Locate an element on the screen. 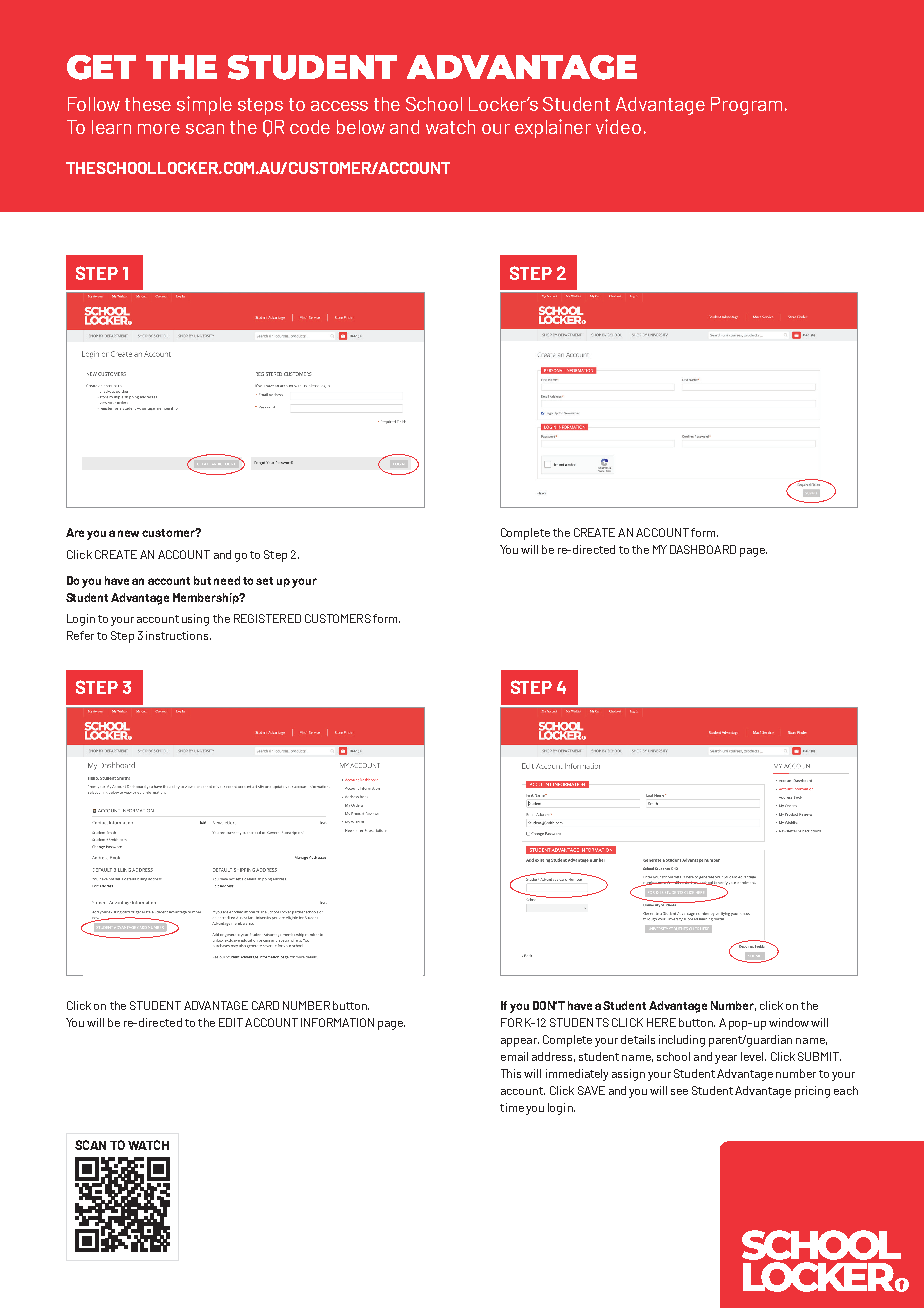 This screenshot has width=924, height=1308. video is located at coordinates (618, 126).
